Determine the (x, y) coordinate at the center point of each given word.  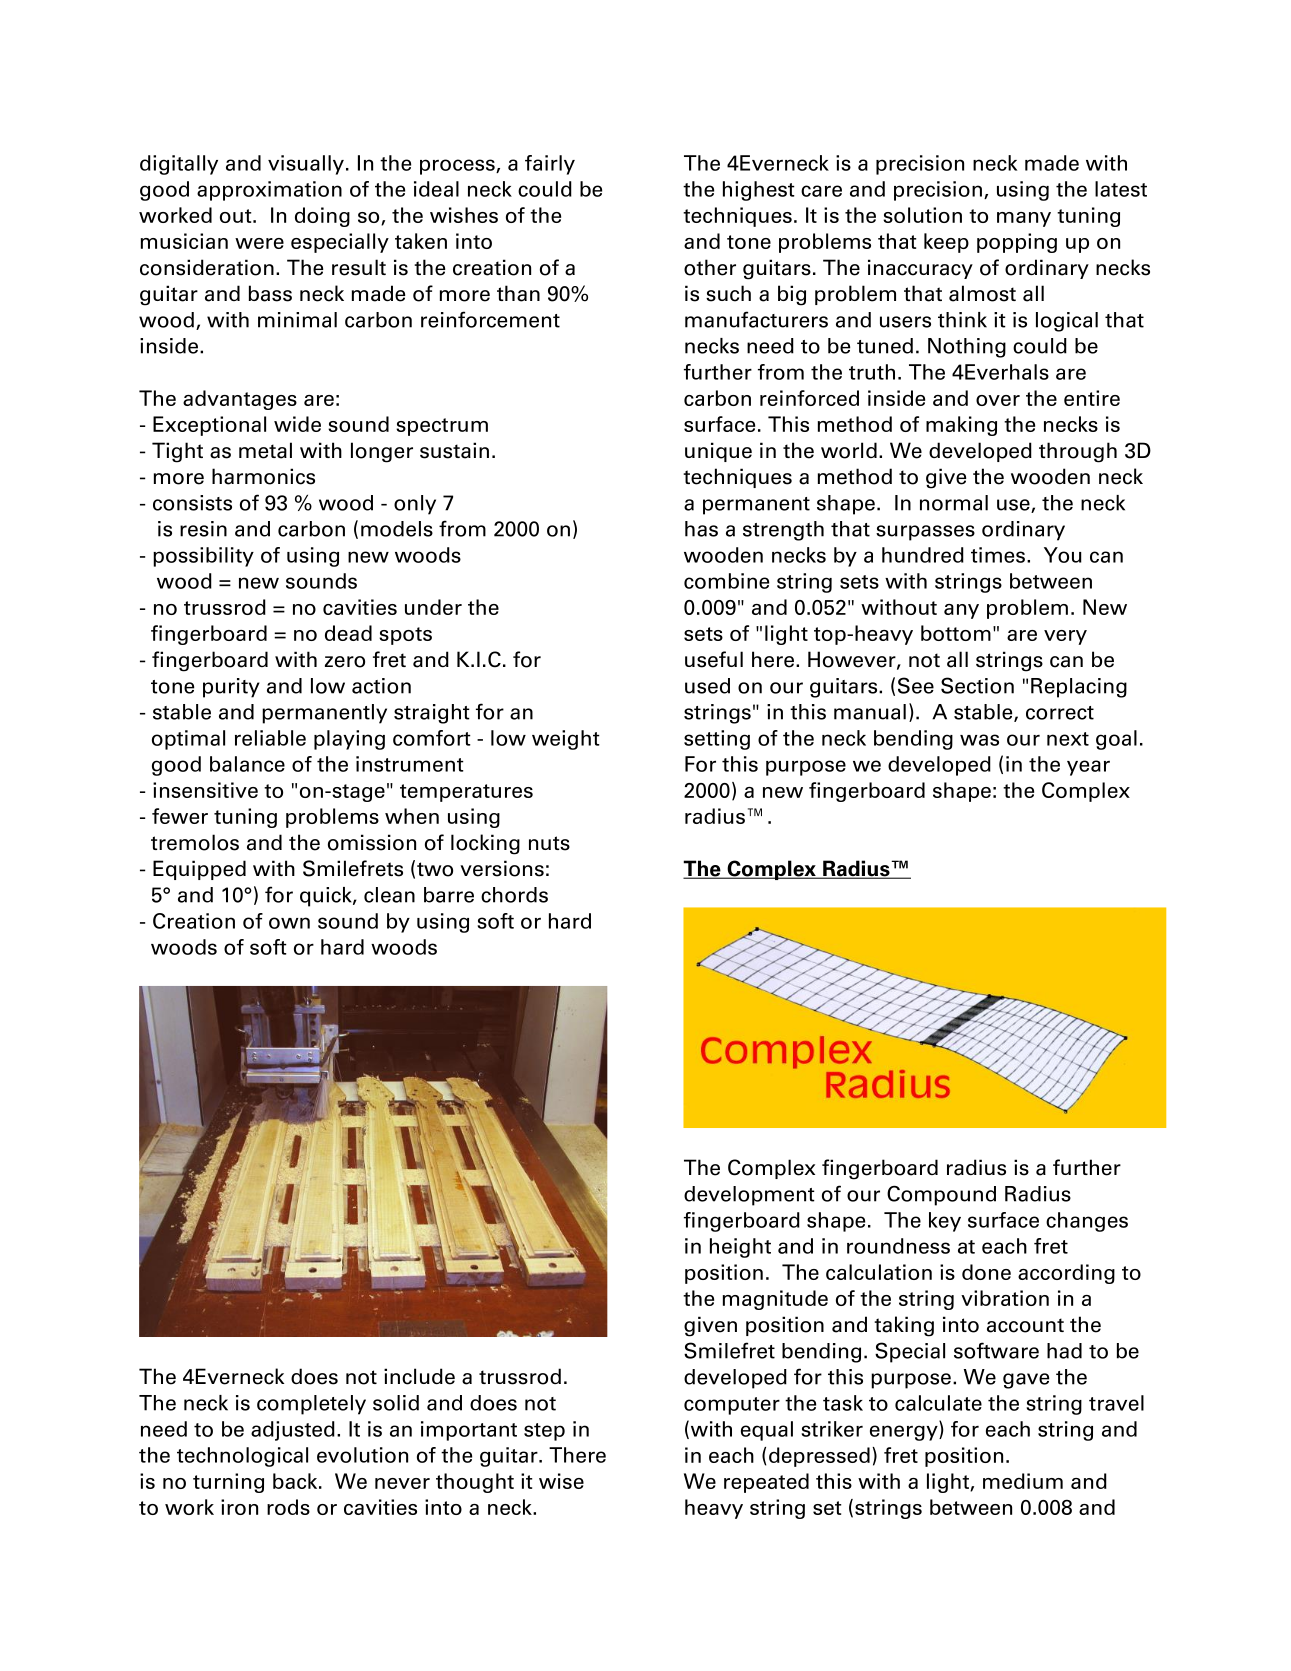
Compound (941, 1195)
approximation (269, 191)
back (296, 1481)
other (710, 267)
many (1024, 219)
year (1088, 768)
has (701, 529)
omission (372, 842)
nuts (549, 843)
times (998, 555)
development (749, 1196)
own (289, 923)
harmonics (263, 476)
